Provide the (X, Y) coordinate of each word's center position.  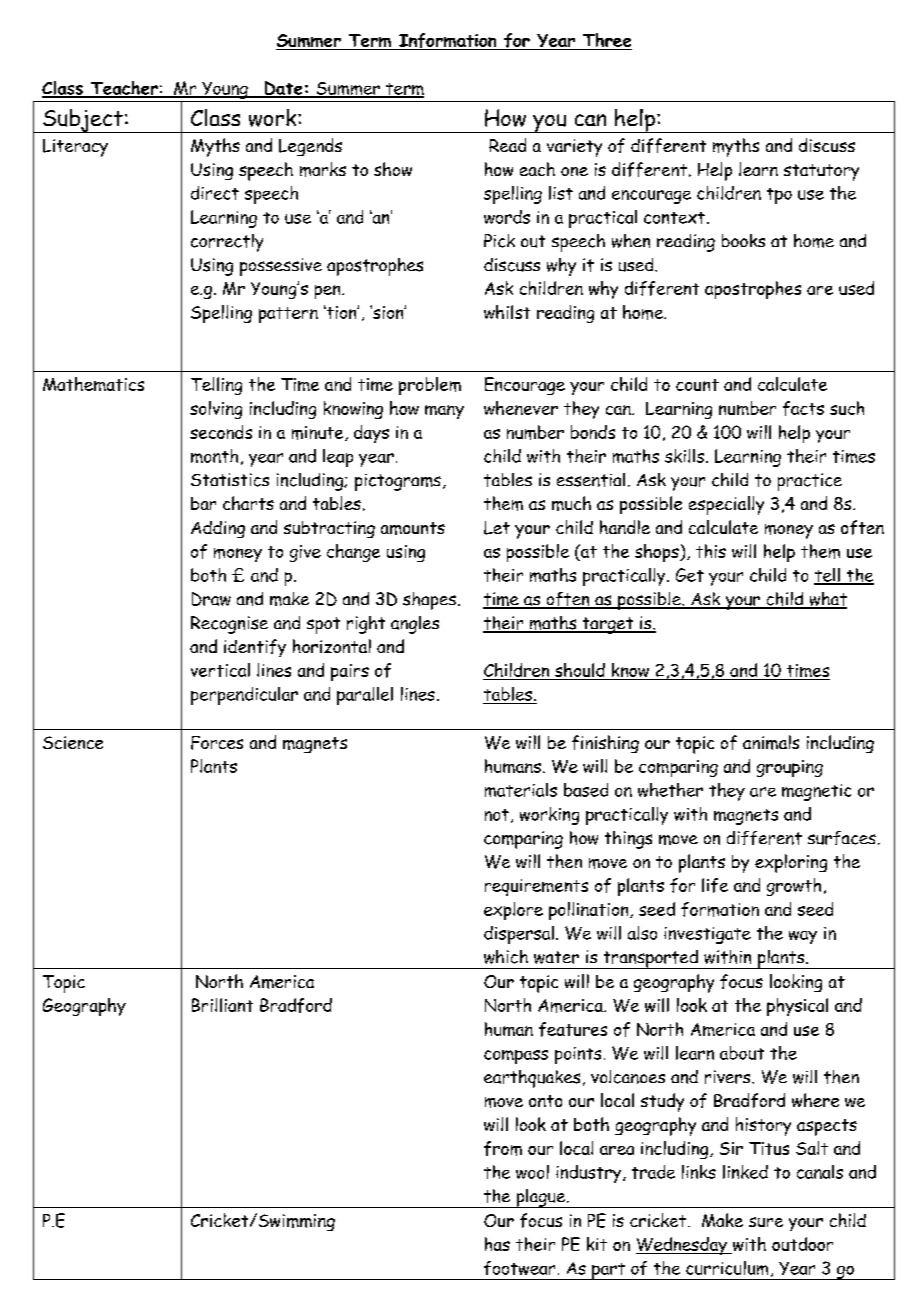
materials (521, 790)
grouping (790, 768)
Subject (83, 121)
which (506, 957)
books (743, 240)
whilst (507, 312)
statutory (821, 172)
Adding (218, 529)
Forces (217, 743)
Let (497, 528)
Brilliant (222, 1005)
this (711, 551)
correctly (227, 243)
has (497, 1244)
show (393, 169)
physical (797, 1007)
